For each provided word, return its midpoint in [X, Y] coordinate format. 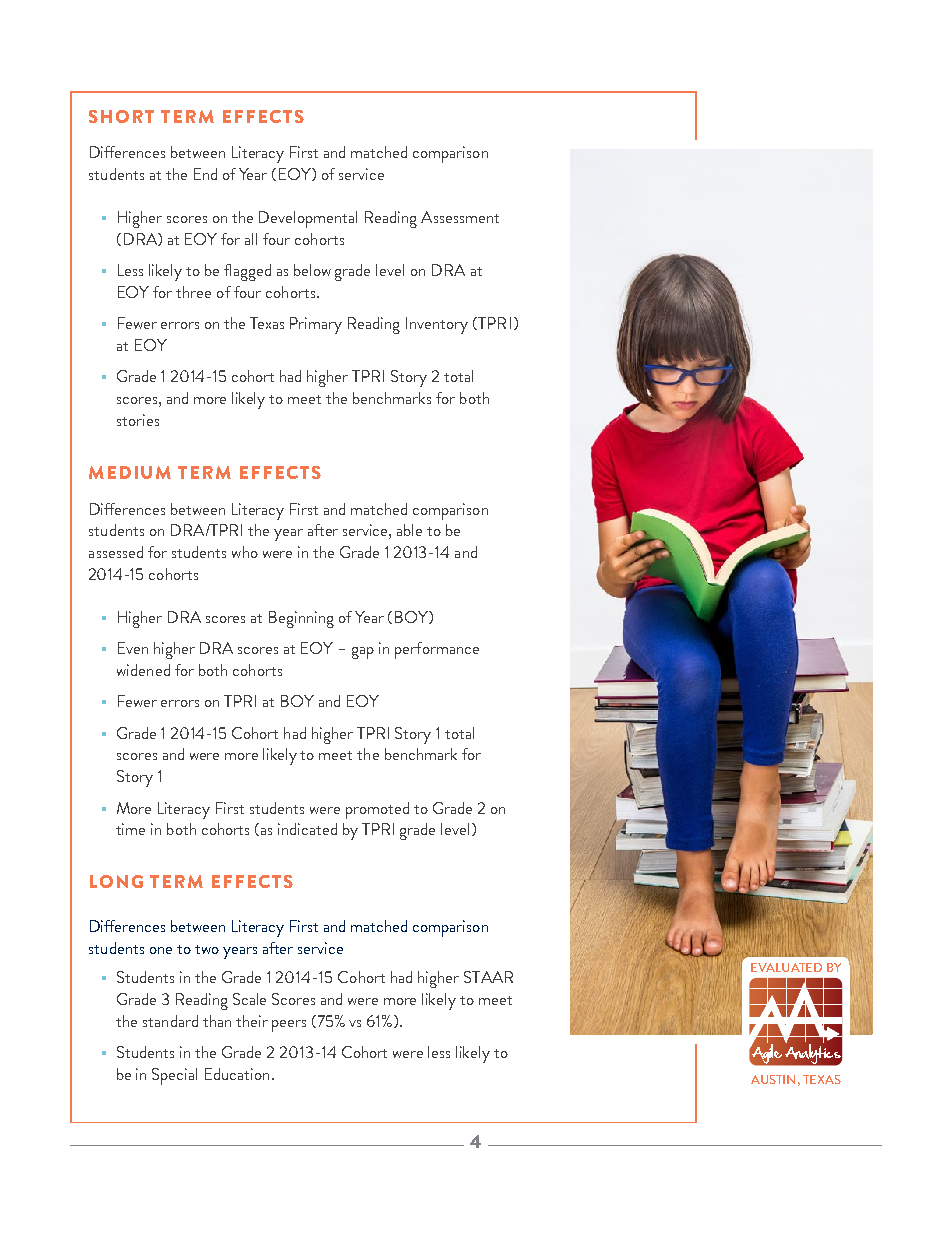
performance [437, 650]
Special [174, 1076]
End [205, 174]
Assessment [460, 217]
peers [289, 1026]
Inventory [437, 325]
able [409, 530]
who [245, 552]
